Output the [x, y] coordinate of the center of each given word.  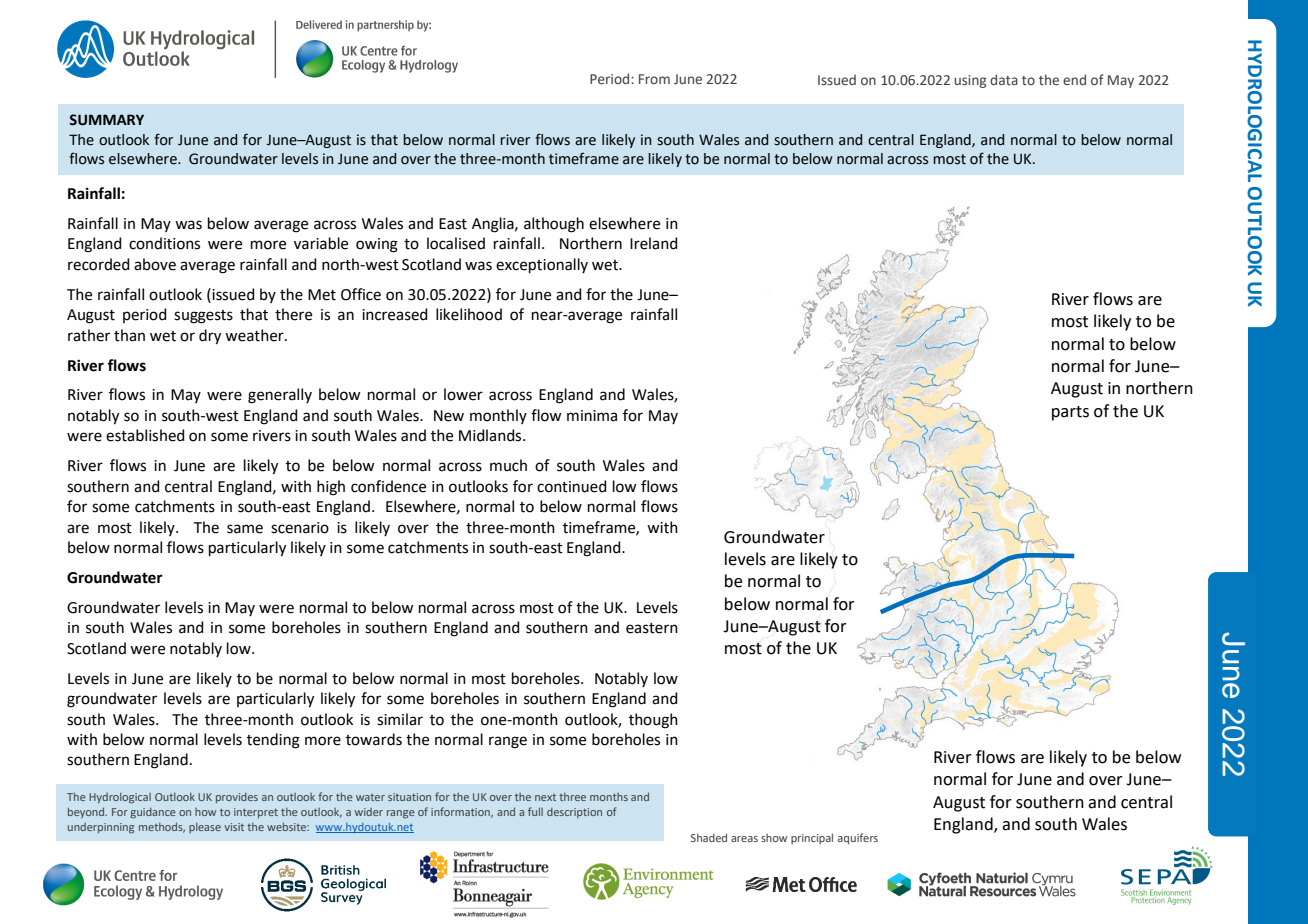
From [654, 79]
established [145, 435]
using [970, 81]
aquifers [858, 839]
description [574, 813]
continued [572, 486]
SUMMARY [106, 120]
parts [1070, 413]
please [205, 828]
